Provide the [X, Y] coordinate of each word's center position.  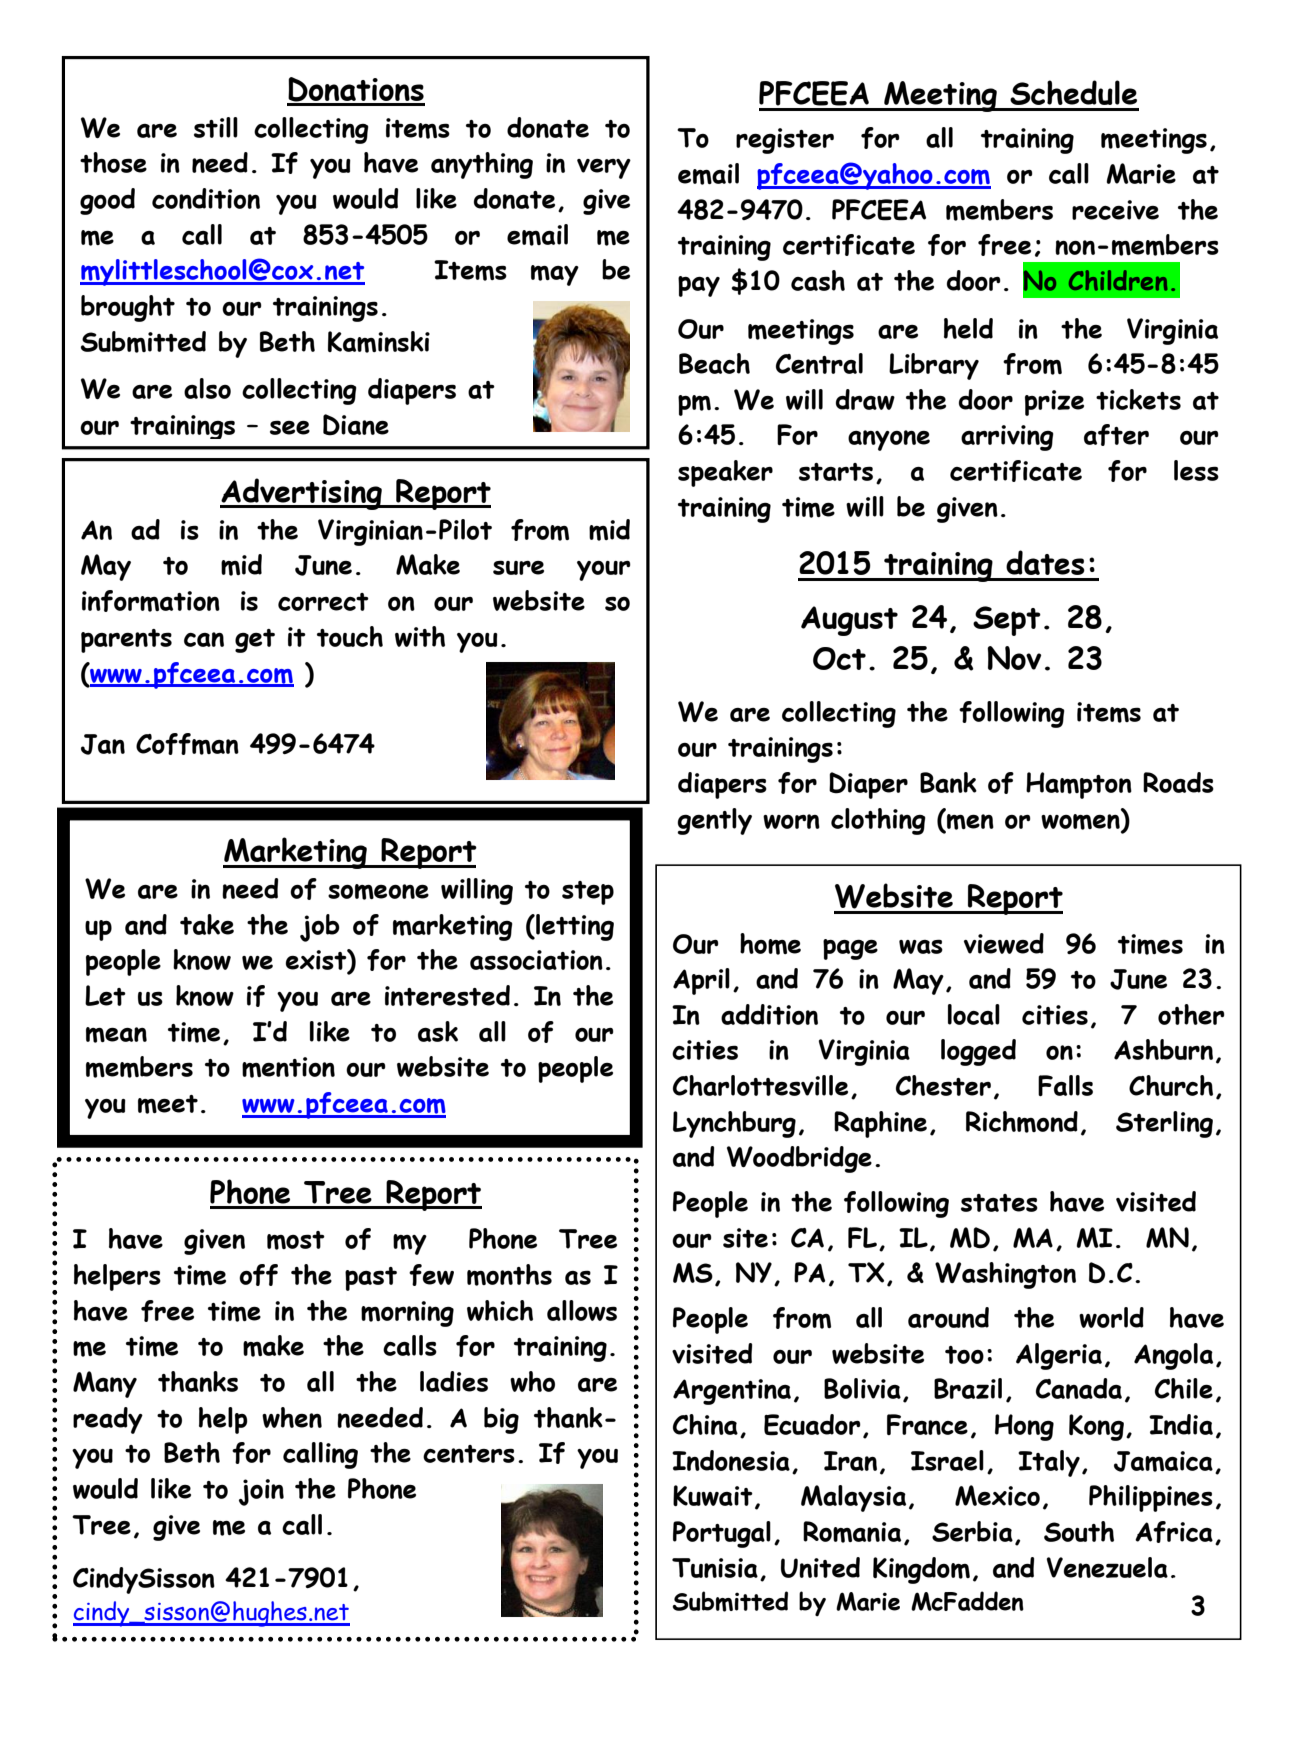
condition [206, 198]
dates [1045, 562]
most [296, 1240]
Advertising [302, 494]
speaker [725, 473]
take [207, 924]
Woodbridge [799, 1159]
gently [714, 821]
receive [1115, 210]
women [1081, 823]
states [999, 1203]
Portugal [722, 1534]
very [604, 169]
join [261, 1492]
